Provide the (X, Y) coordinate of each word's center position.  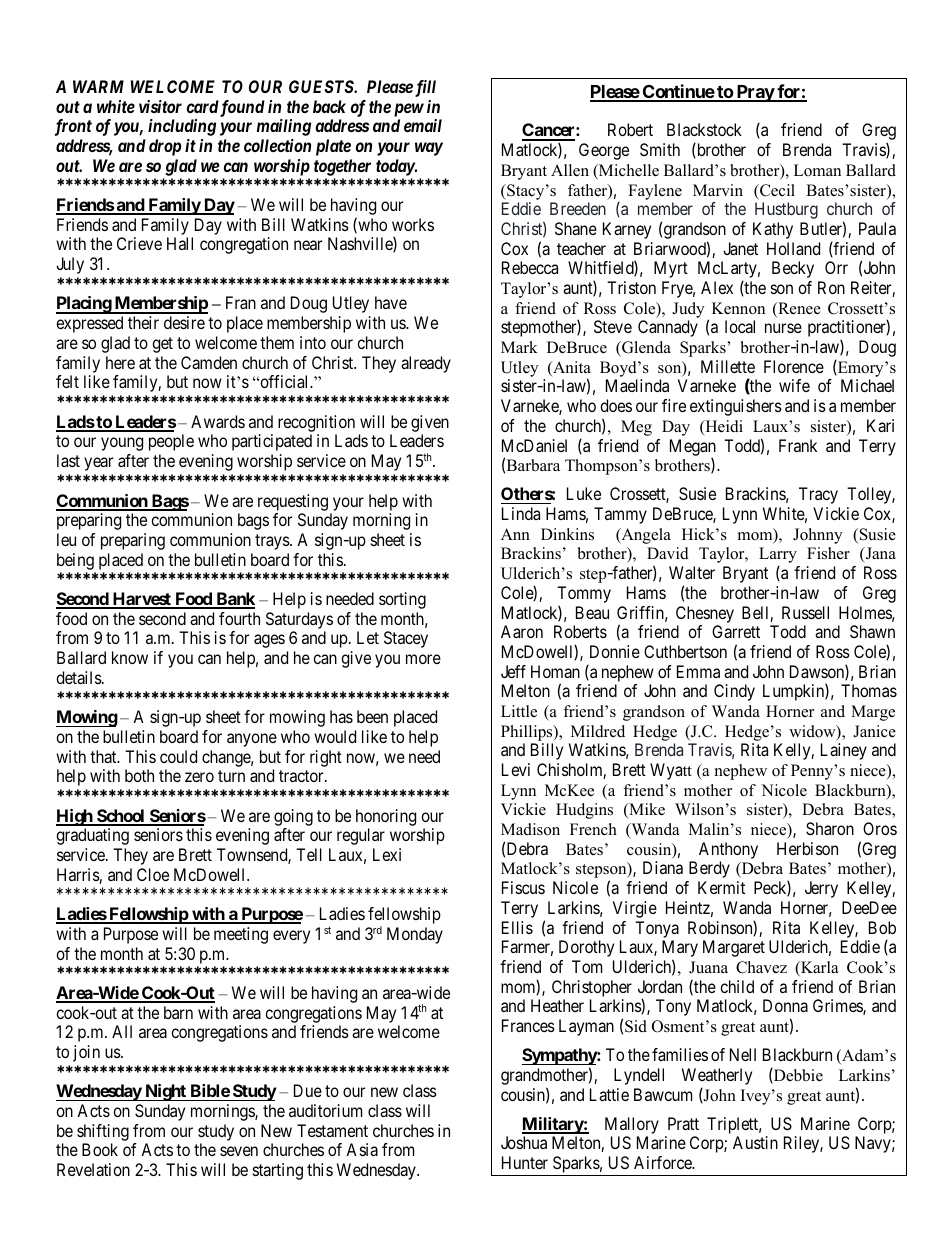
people (171, 442)
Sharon (830, 828)
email (423, 125)
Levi (516, 769)
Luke (584, 493)
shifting (103, 1134)
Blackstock (704, 129)
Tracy (818, 495)
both (139, 775)
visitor (160, 106)
